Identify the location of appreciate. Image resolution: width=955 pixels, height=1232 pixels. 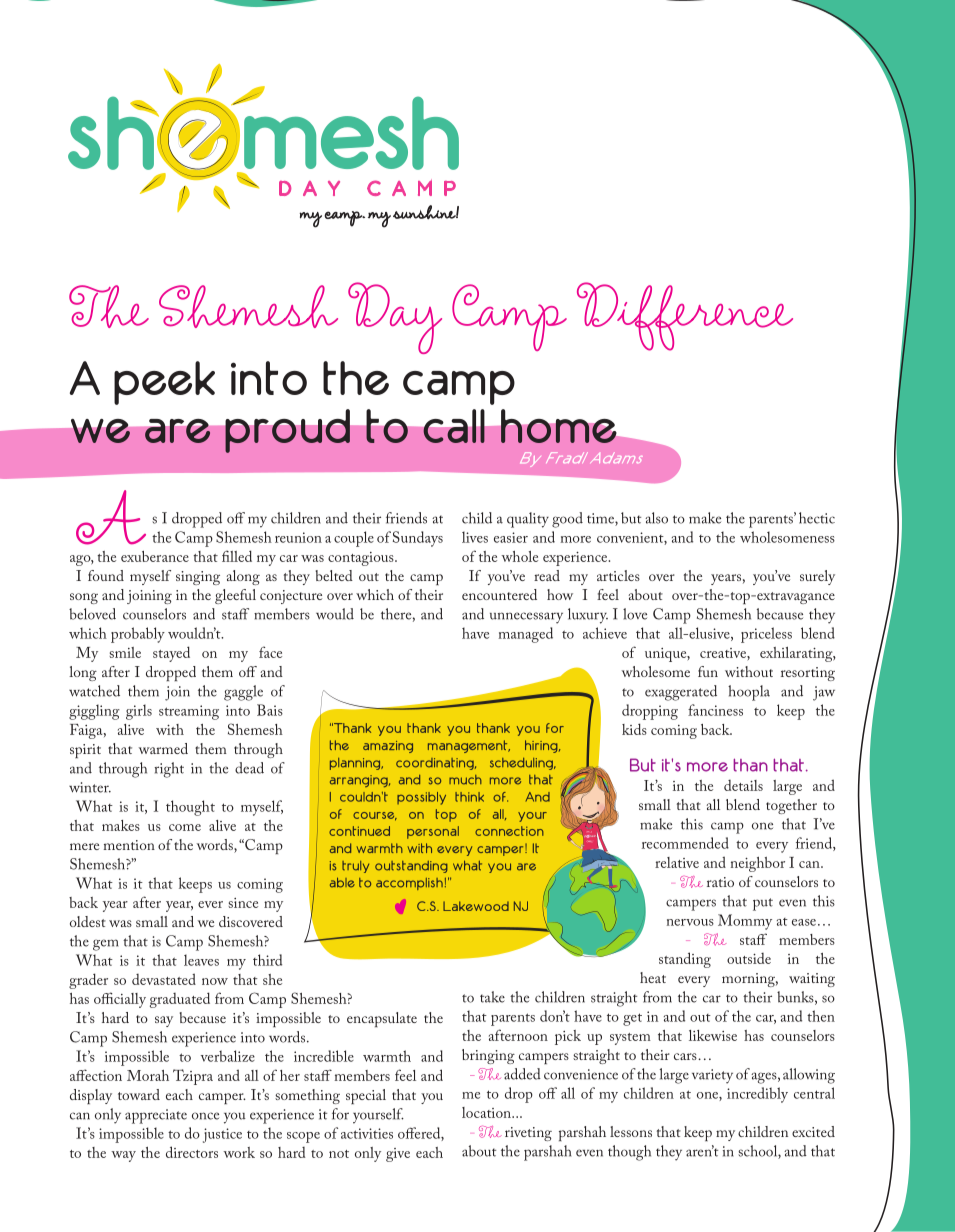
(156, 1116).
